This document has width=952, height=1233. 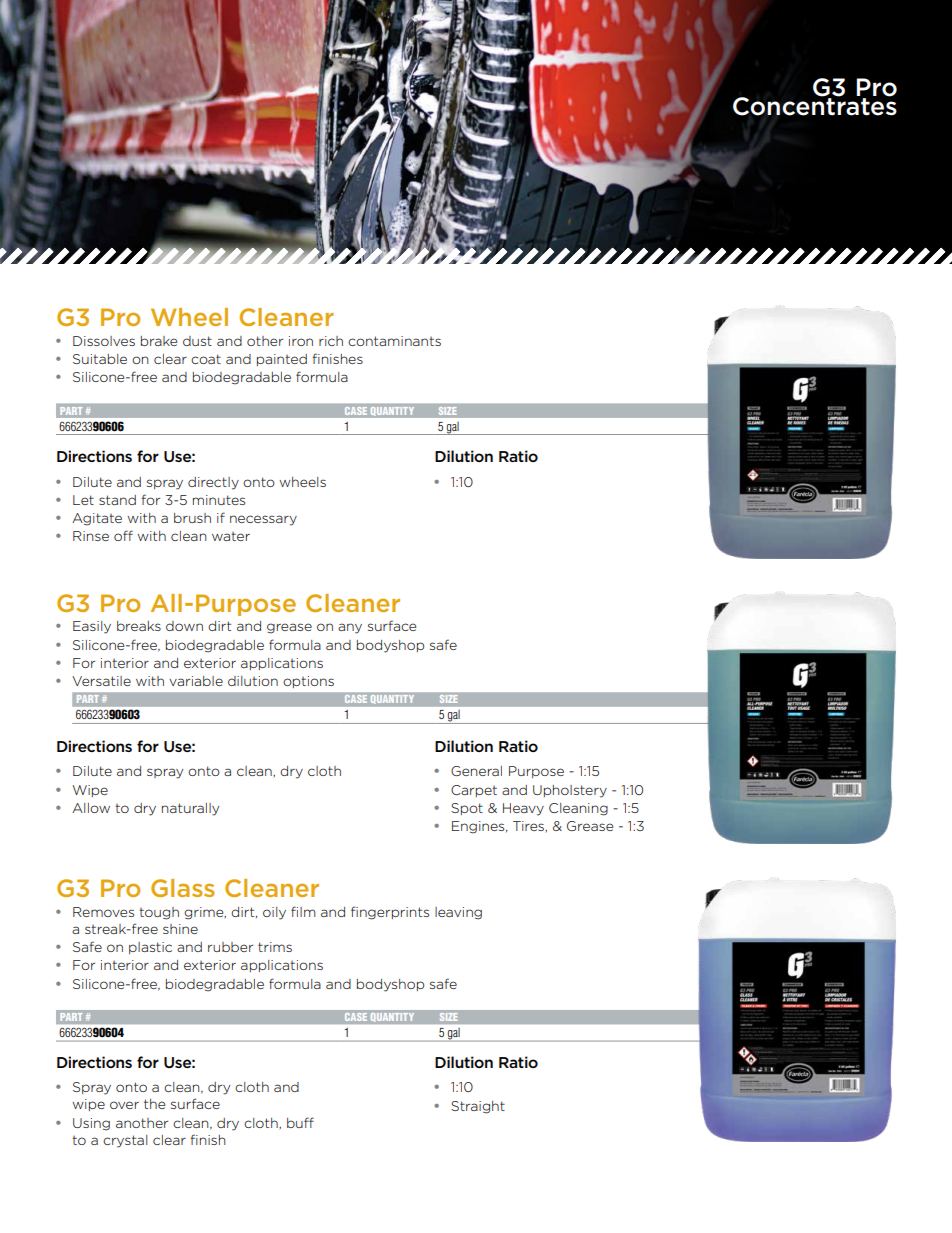 What do you see at coordinates (479, 827) in the document?
I see `Engines` at bounding box center [479, 827].
